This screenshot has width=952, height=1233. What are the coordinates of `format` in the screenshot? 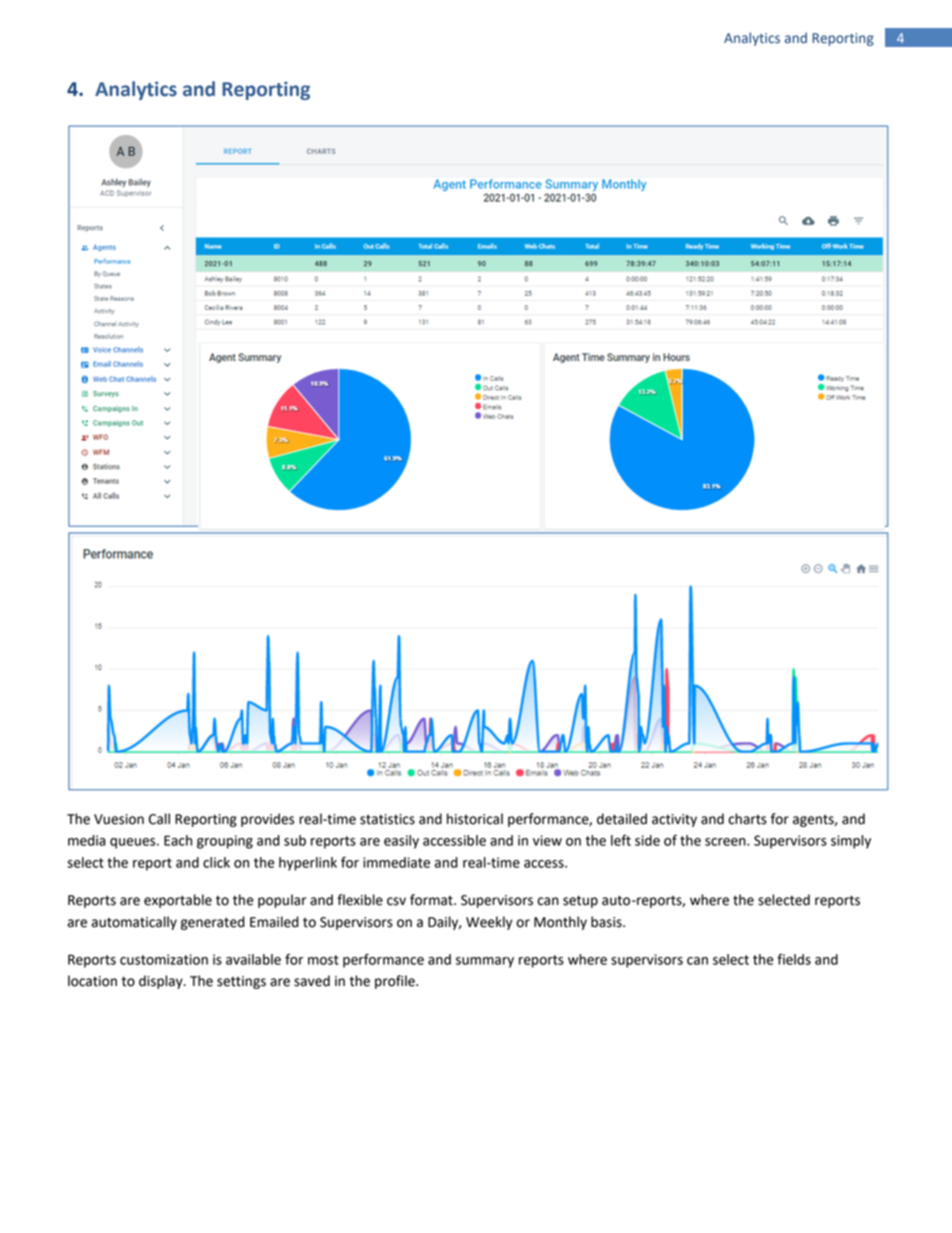 It's located at (432, 900).
